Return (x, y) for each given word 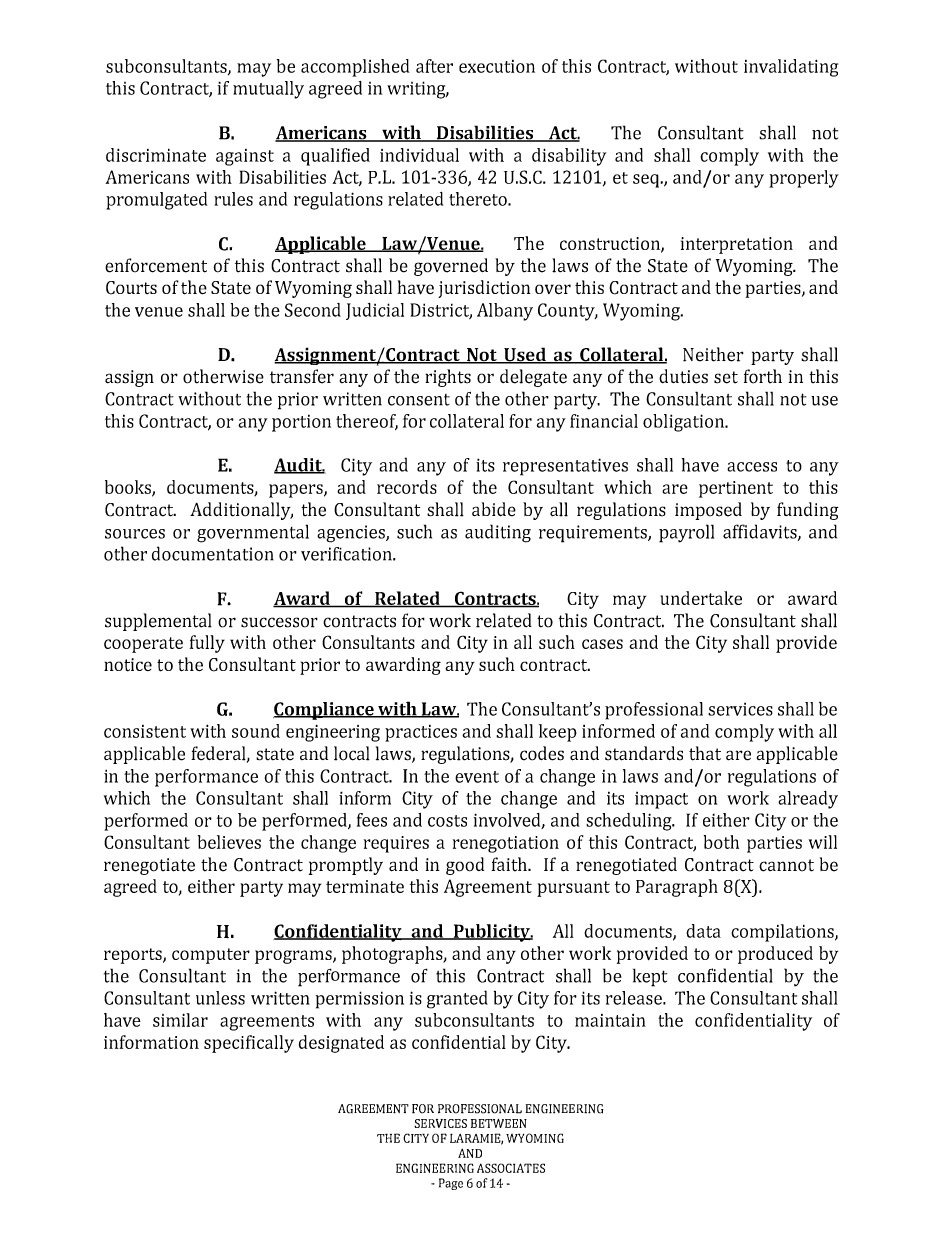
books (129, 488)
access (752, 467)
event (477, 777)
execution (497, 66)
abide (494, 509)
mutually (268, 90)
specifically (249, 1044)
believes (229, 842)
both (721, 842)
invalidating (791, 68)
